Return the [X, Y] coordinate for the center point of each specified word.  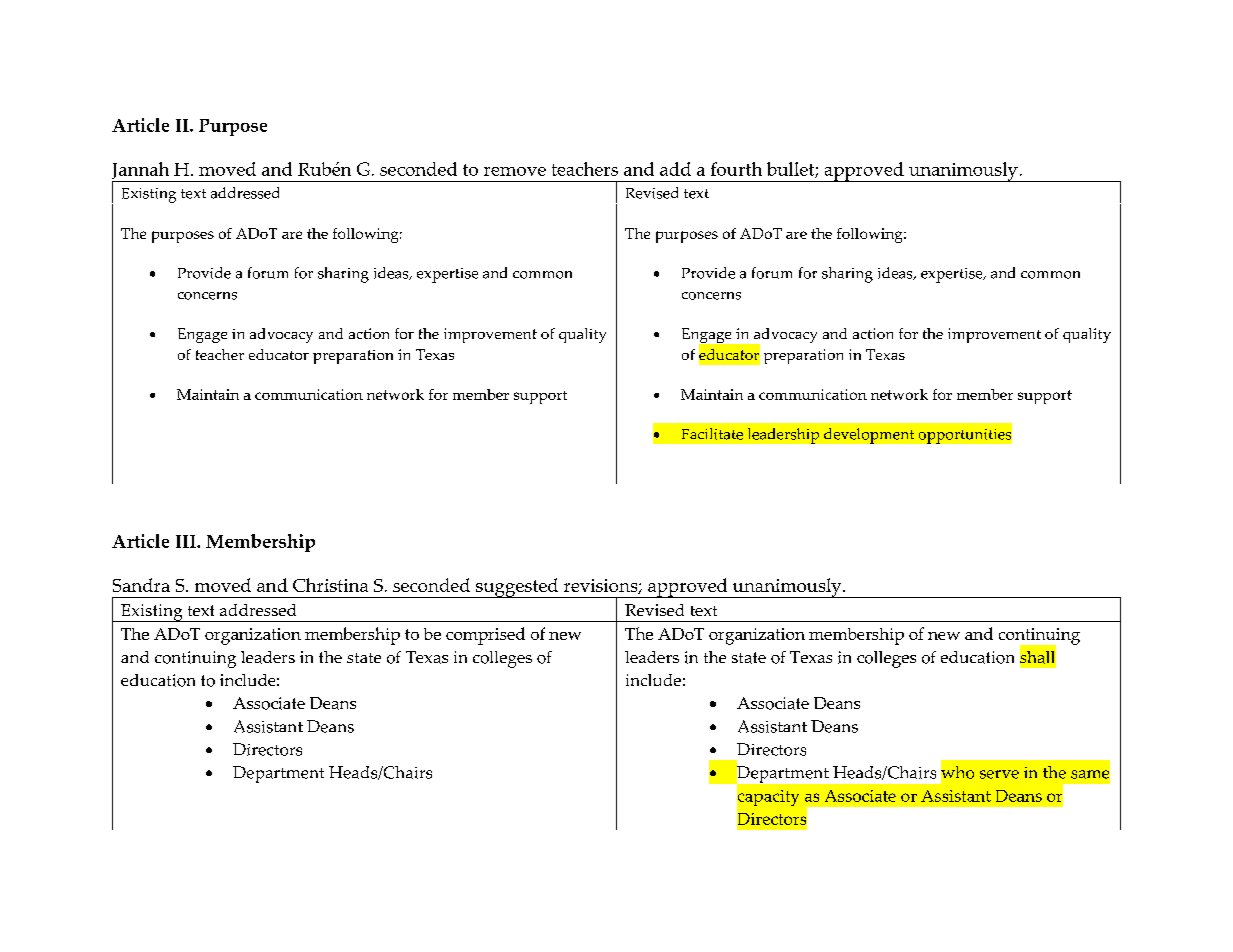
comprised [485, 636]
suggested [517, 588]
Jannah [142, 172]
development [869, 436]
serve [999, 774]
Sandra [141, 585]
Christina [330, 585]
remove [515, 171]
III [187, 541]
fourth [736, 169]
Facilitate [712, 434]
